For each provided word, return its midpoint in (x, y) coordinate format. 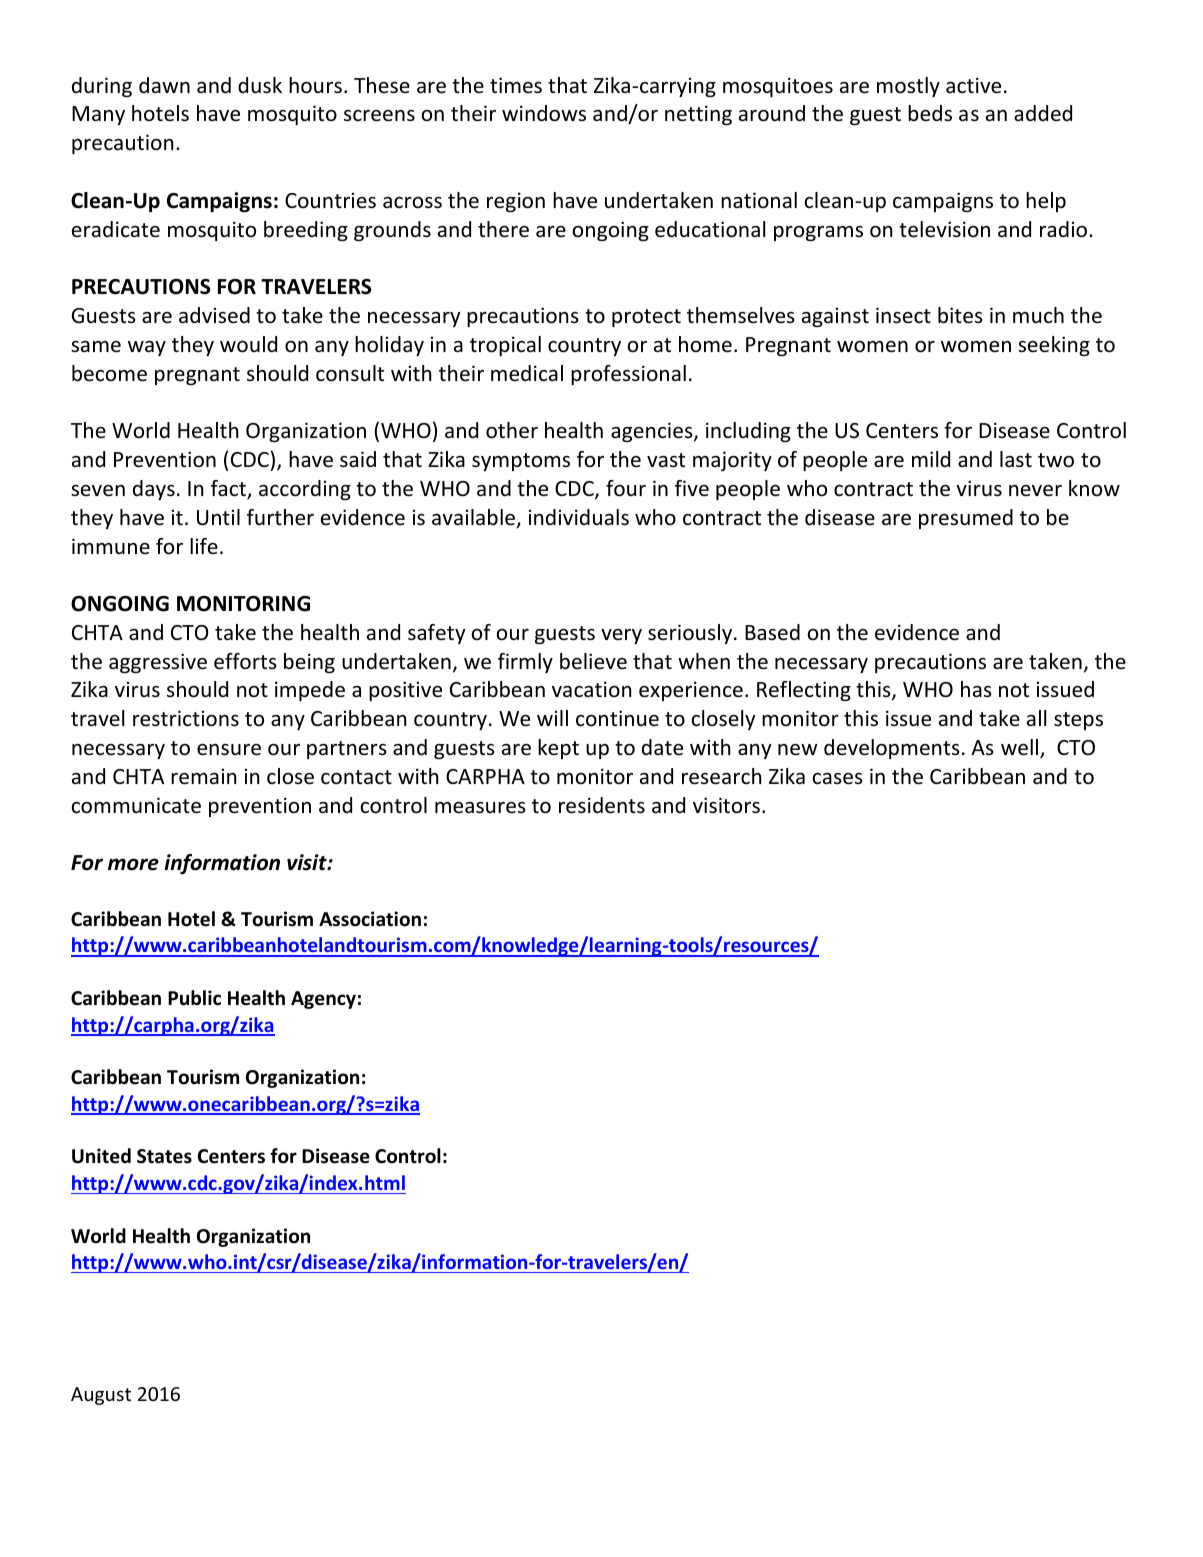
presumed (966, 519)
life (204, 546)
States (164, 1156)
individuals (579, 517)
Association (370, 919)
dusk (260, 85)
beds (930, 113)
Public (194, 998)
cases (838, 779)
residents (602, 805)
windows (544, 113)
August (101, 1396)
